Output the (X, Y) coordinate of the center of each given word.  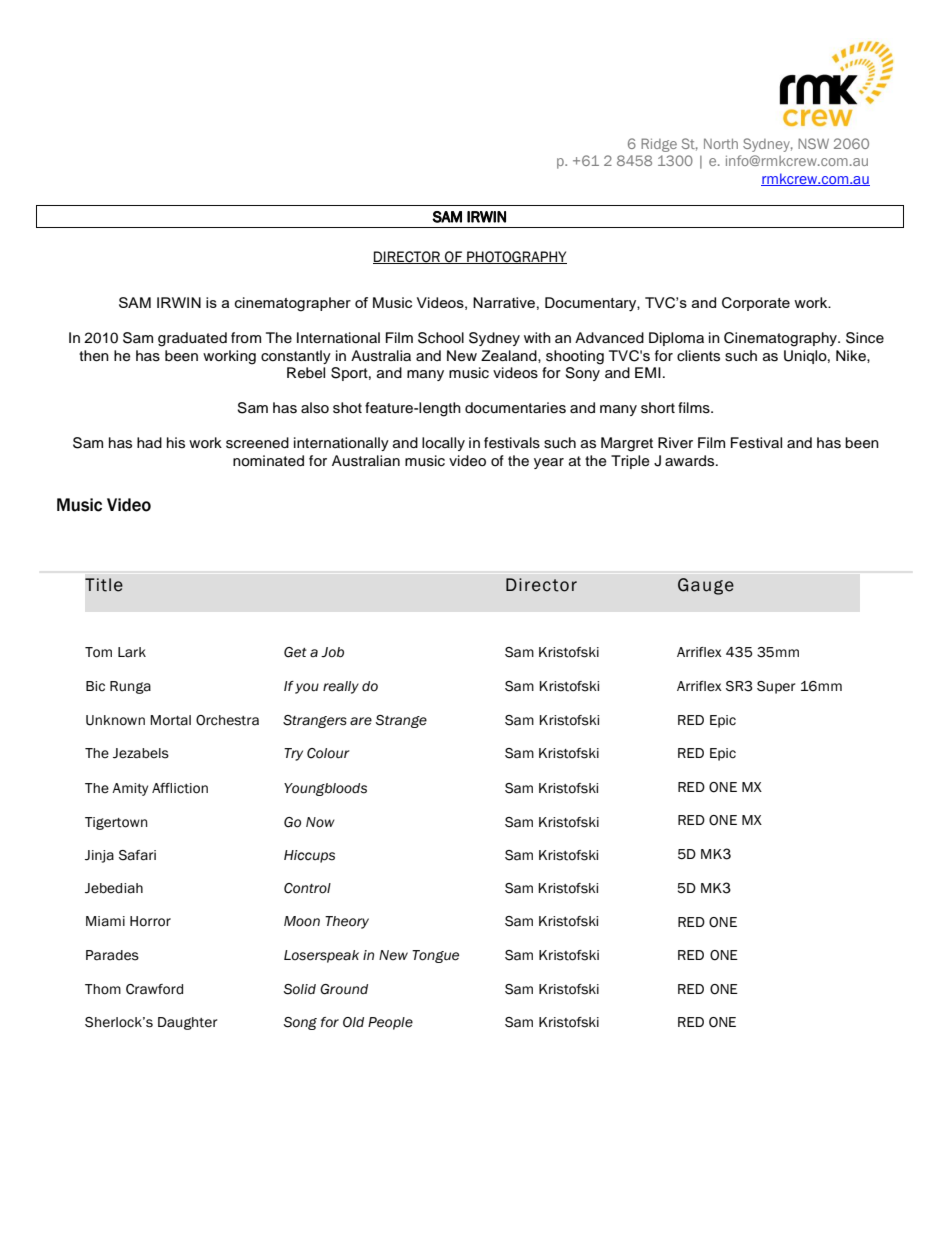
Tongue (435, 956)
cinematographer (293, 304)
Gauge (706, 586)
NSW (813, 143)
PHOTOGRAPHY (516, 257)
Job (332, 652)
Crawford (154, 989)
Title (104, 585)
